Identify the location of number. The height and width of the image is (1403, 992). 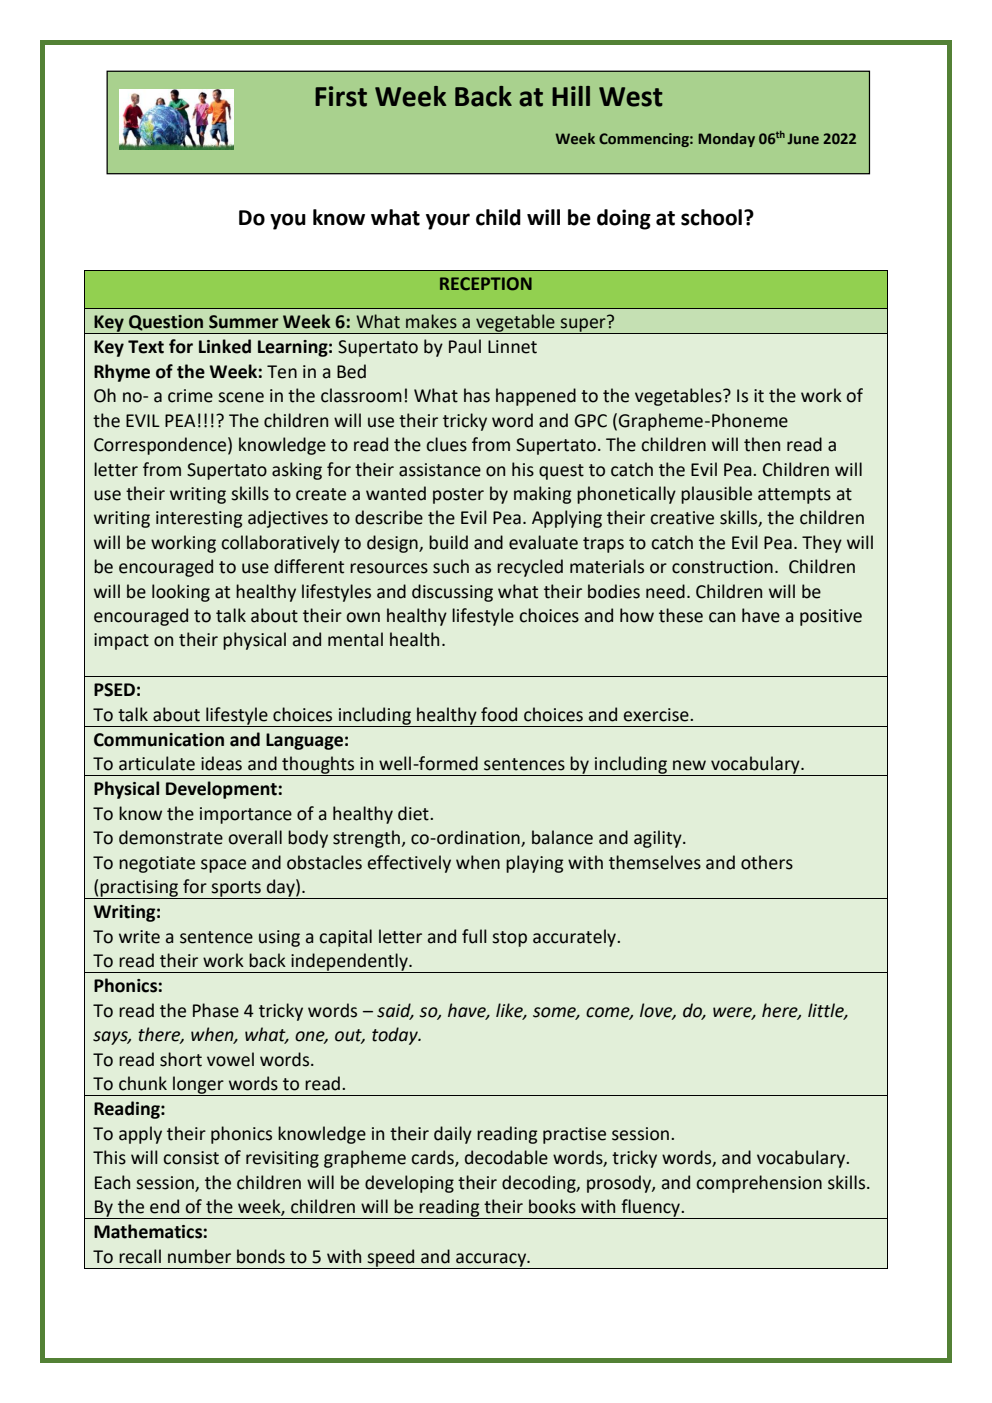
(199, 1256).
